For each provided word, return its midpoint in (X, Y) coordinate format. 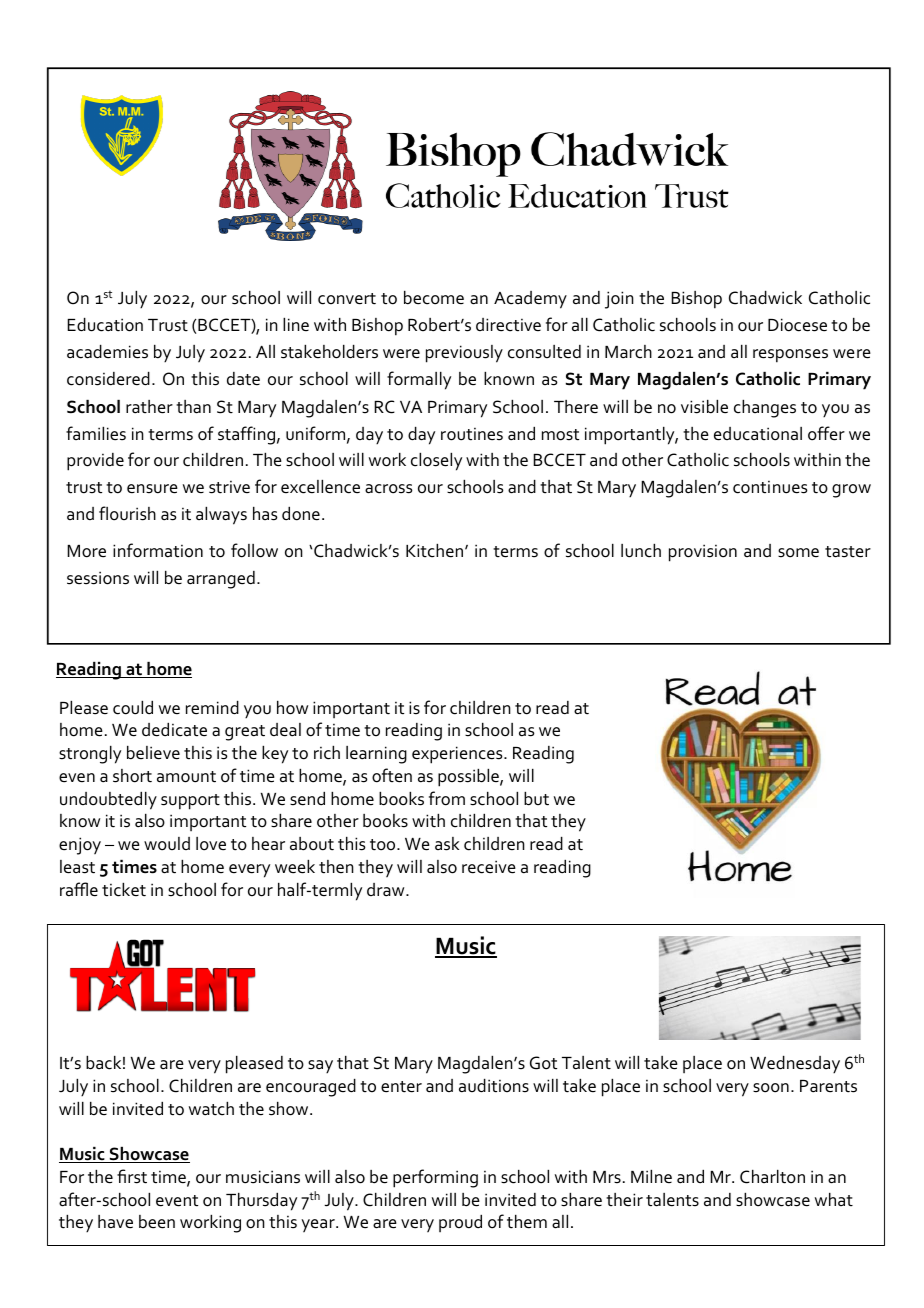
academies (107, 352)
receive (489, 867)
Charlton (772, 1177)
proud (460, 1223)
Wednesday (795, 1064)
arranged (221, 580)
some (798, 553)
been (157, 1222)
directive (508, 325)
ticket (124, 890)
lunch (641, 551)
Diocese (797, 325)
